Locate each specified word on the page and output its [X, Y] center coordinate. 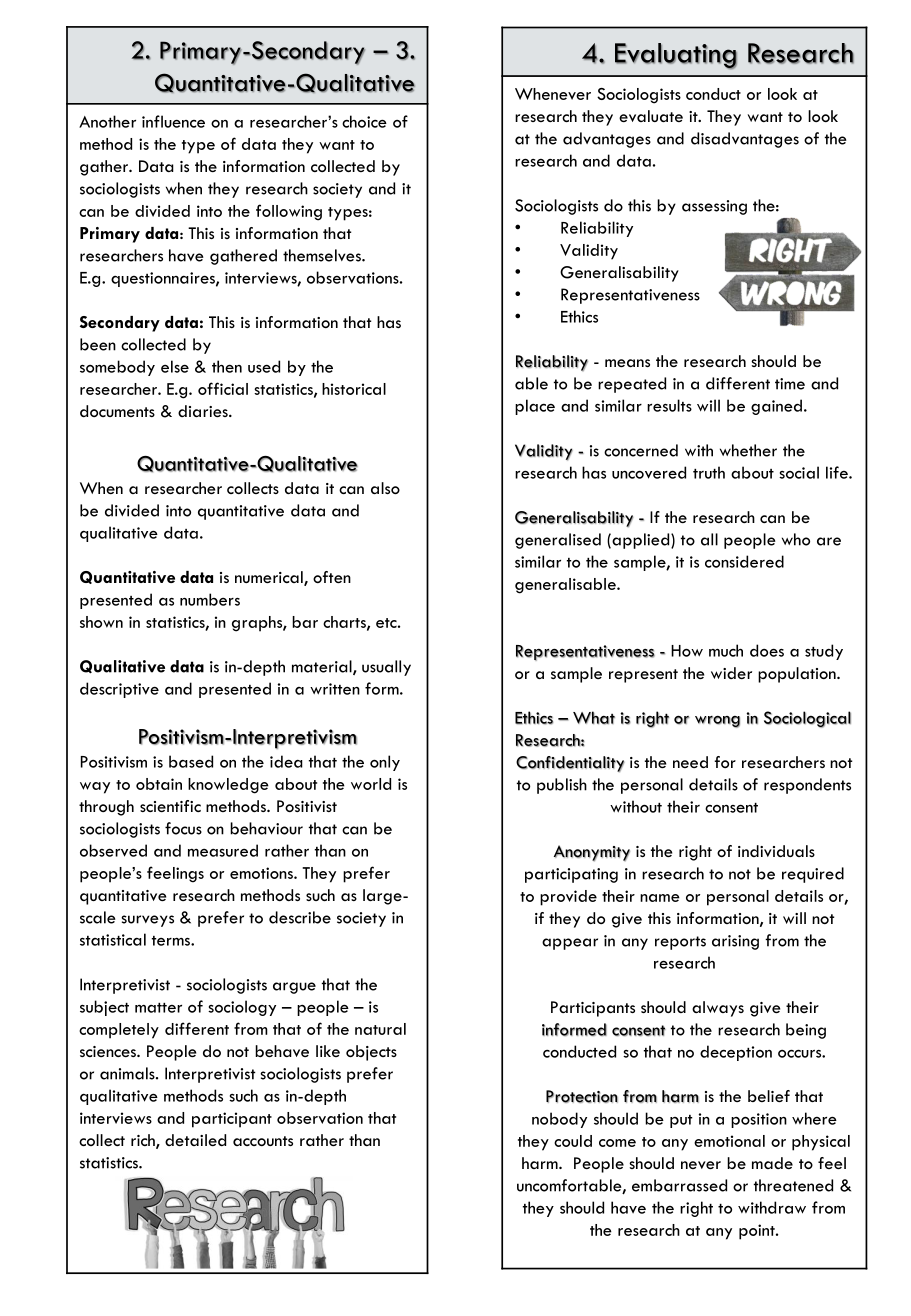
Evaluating [676, 56]
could [573, 1141]
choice [364, 121]
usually [386, 668]
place [535, 407]
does [767, 650]
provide [568, 898]
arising [735, 942]
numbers [210, 599]
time [790, 384]
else [175, 366]
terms [172, 941]
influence [173, 121]
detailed [195, 1140]
